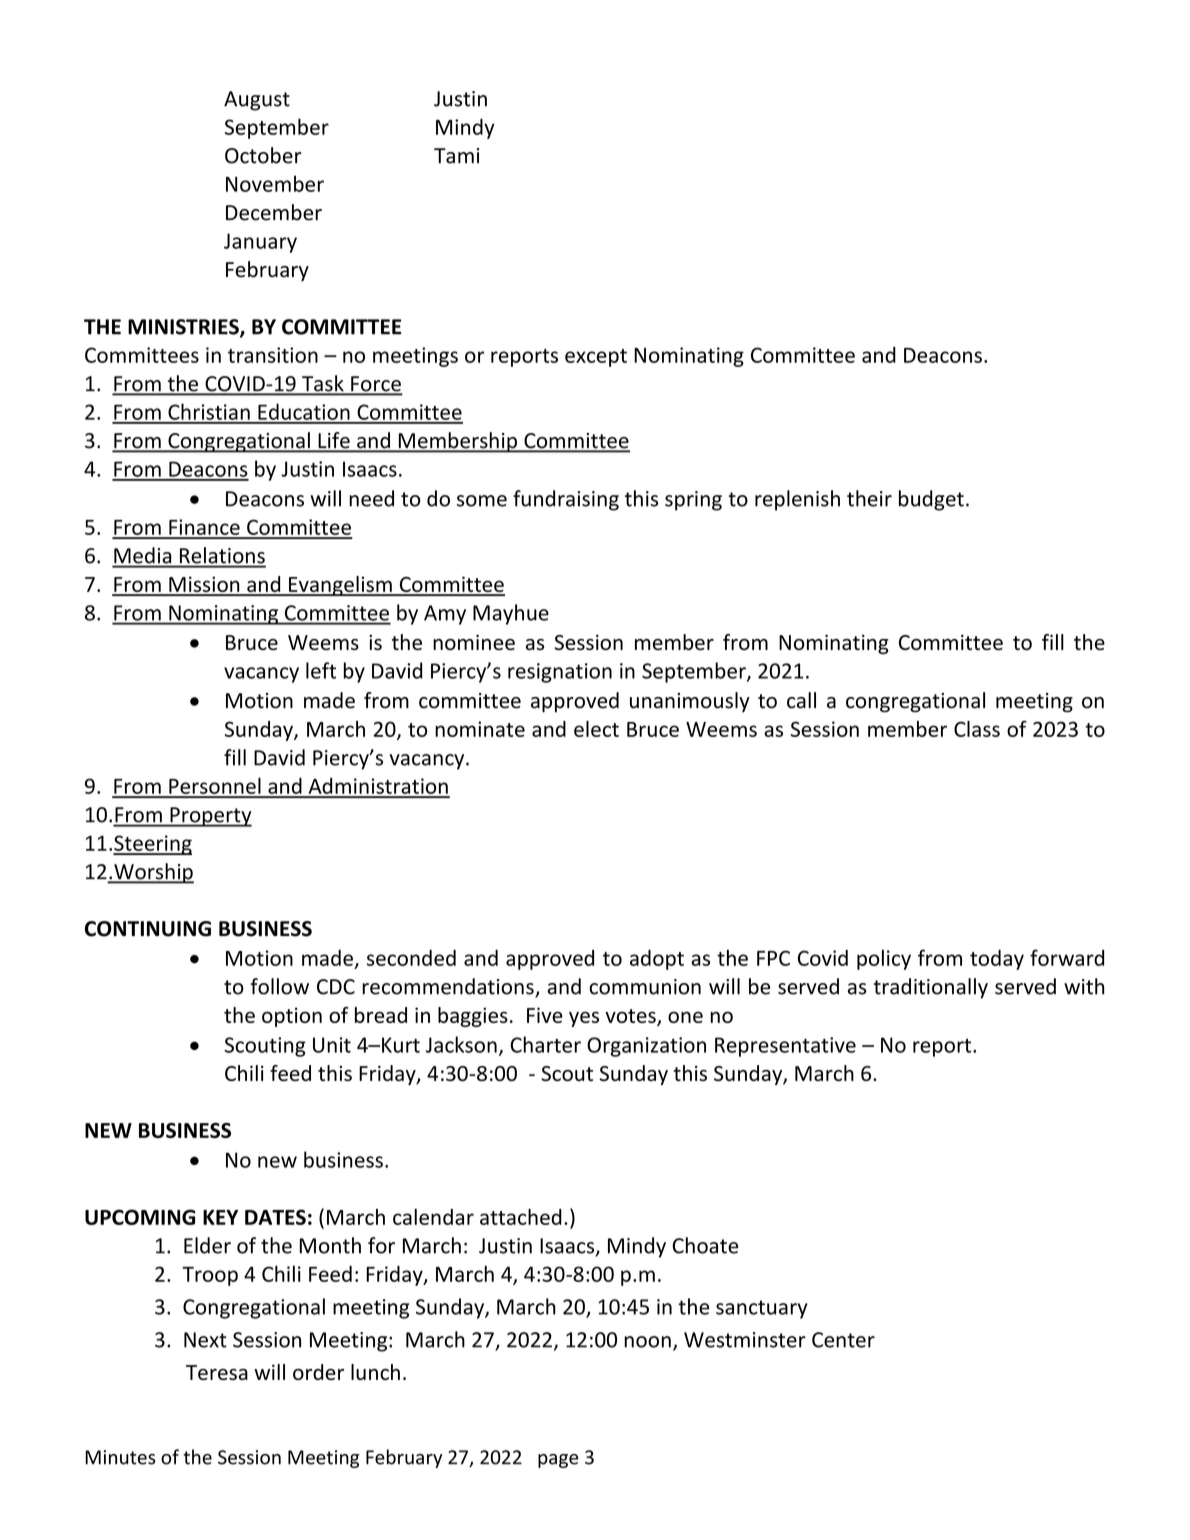 This screenshot has height=1540, width=1190. I want to click on page, so click(558, 1461).
